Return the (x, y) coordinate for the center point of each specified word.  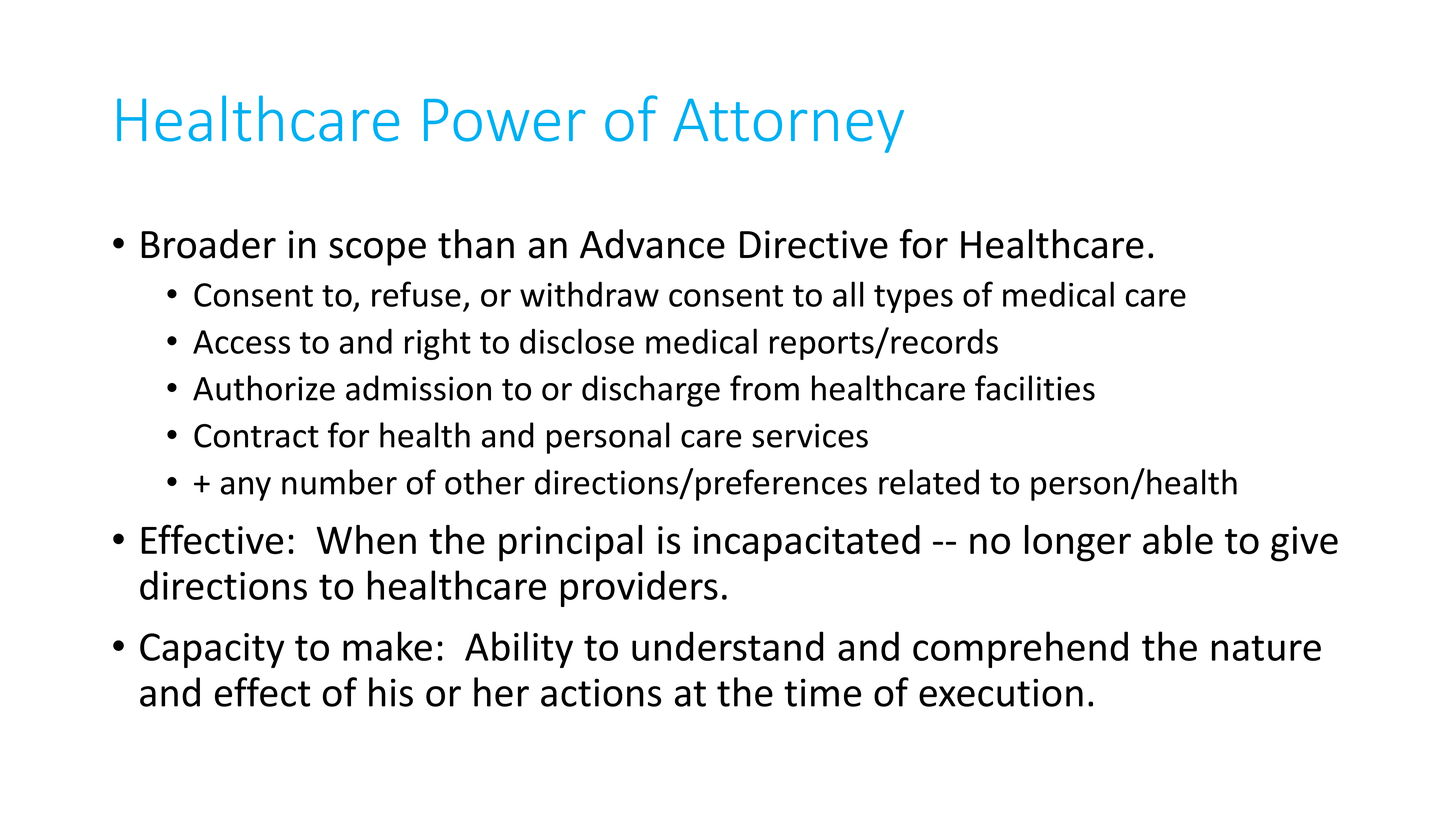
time (822, 692)
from (764, 388)
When (366, 539)
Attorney (788, 125)
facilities (1035, 388)
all (848, 294)
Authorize (264, 388)
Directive (814, 244)
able (1178, 539)
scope (377, 252)
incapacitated (807, 543)
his (391, 692)
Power (504, 120)
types (913, 299)
